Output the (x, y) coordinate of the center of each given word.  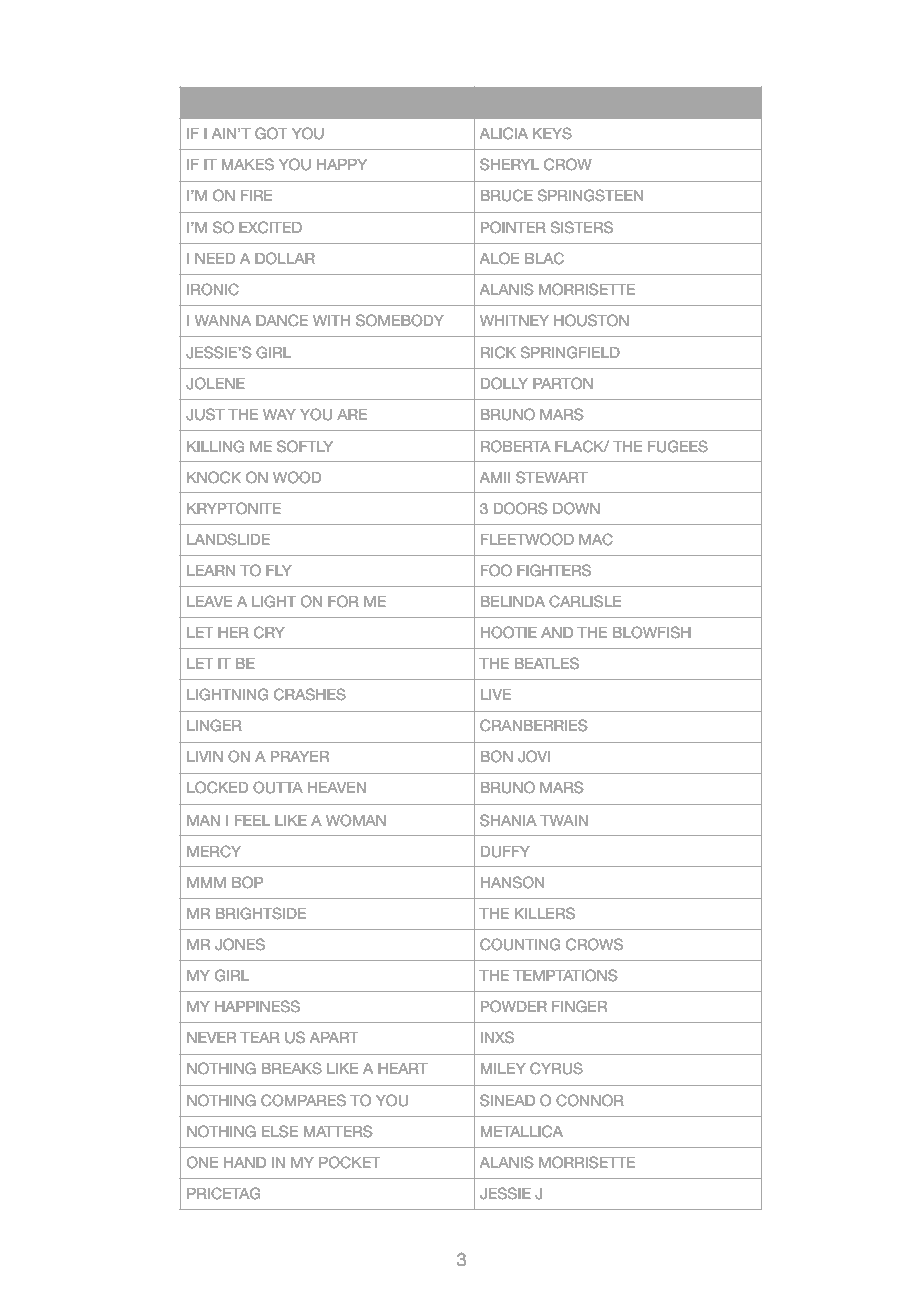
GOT (271, 133)
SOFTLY (305, 446)
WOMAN (356, 820)
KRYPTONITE (234, 508)
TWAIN (564, 820)
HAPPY (342, 164)
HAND (245, 1162)
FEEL (252, 820)
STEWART (552, 477)
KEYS (552, 133)
